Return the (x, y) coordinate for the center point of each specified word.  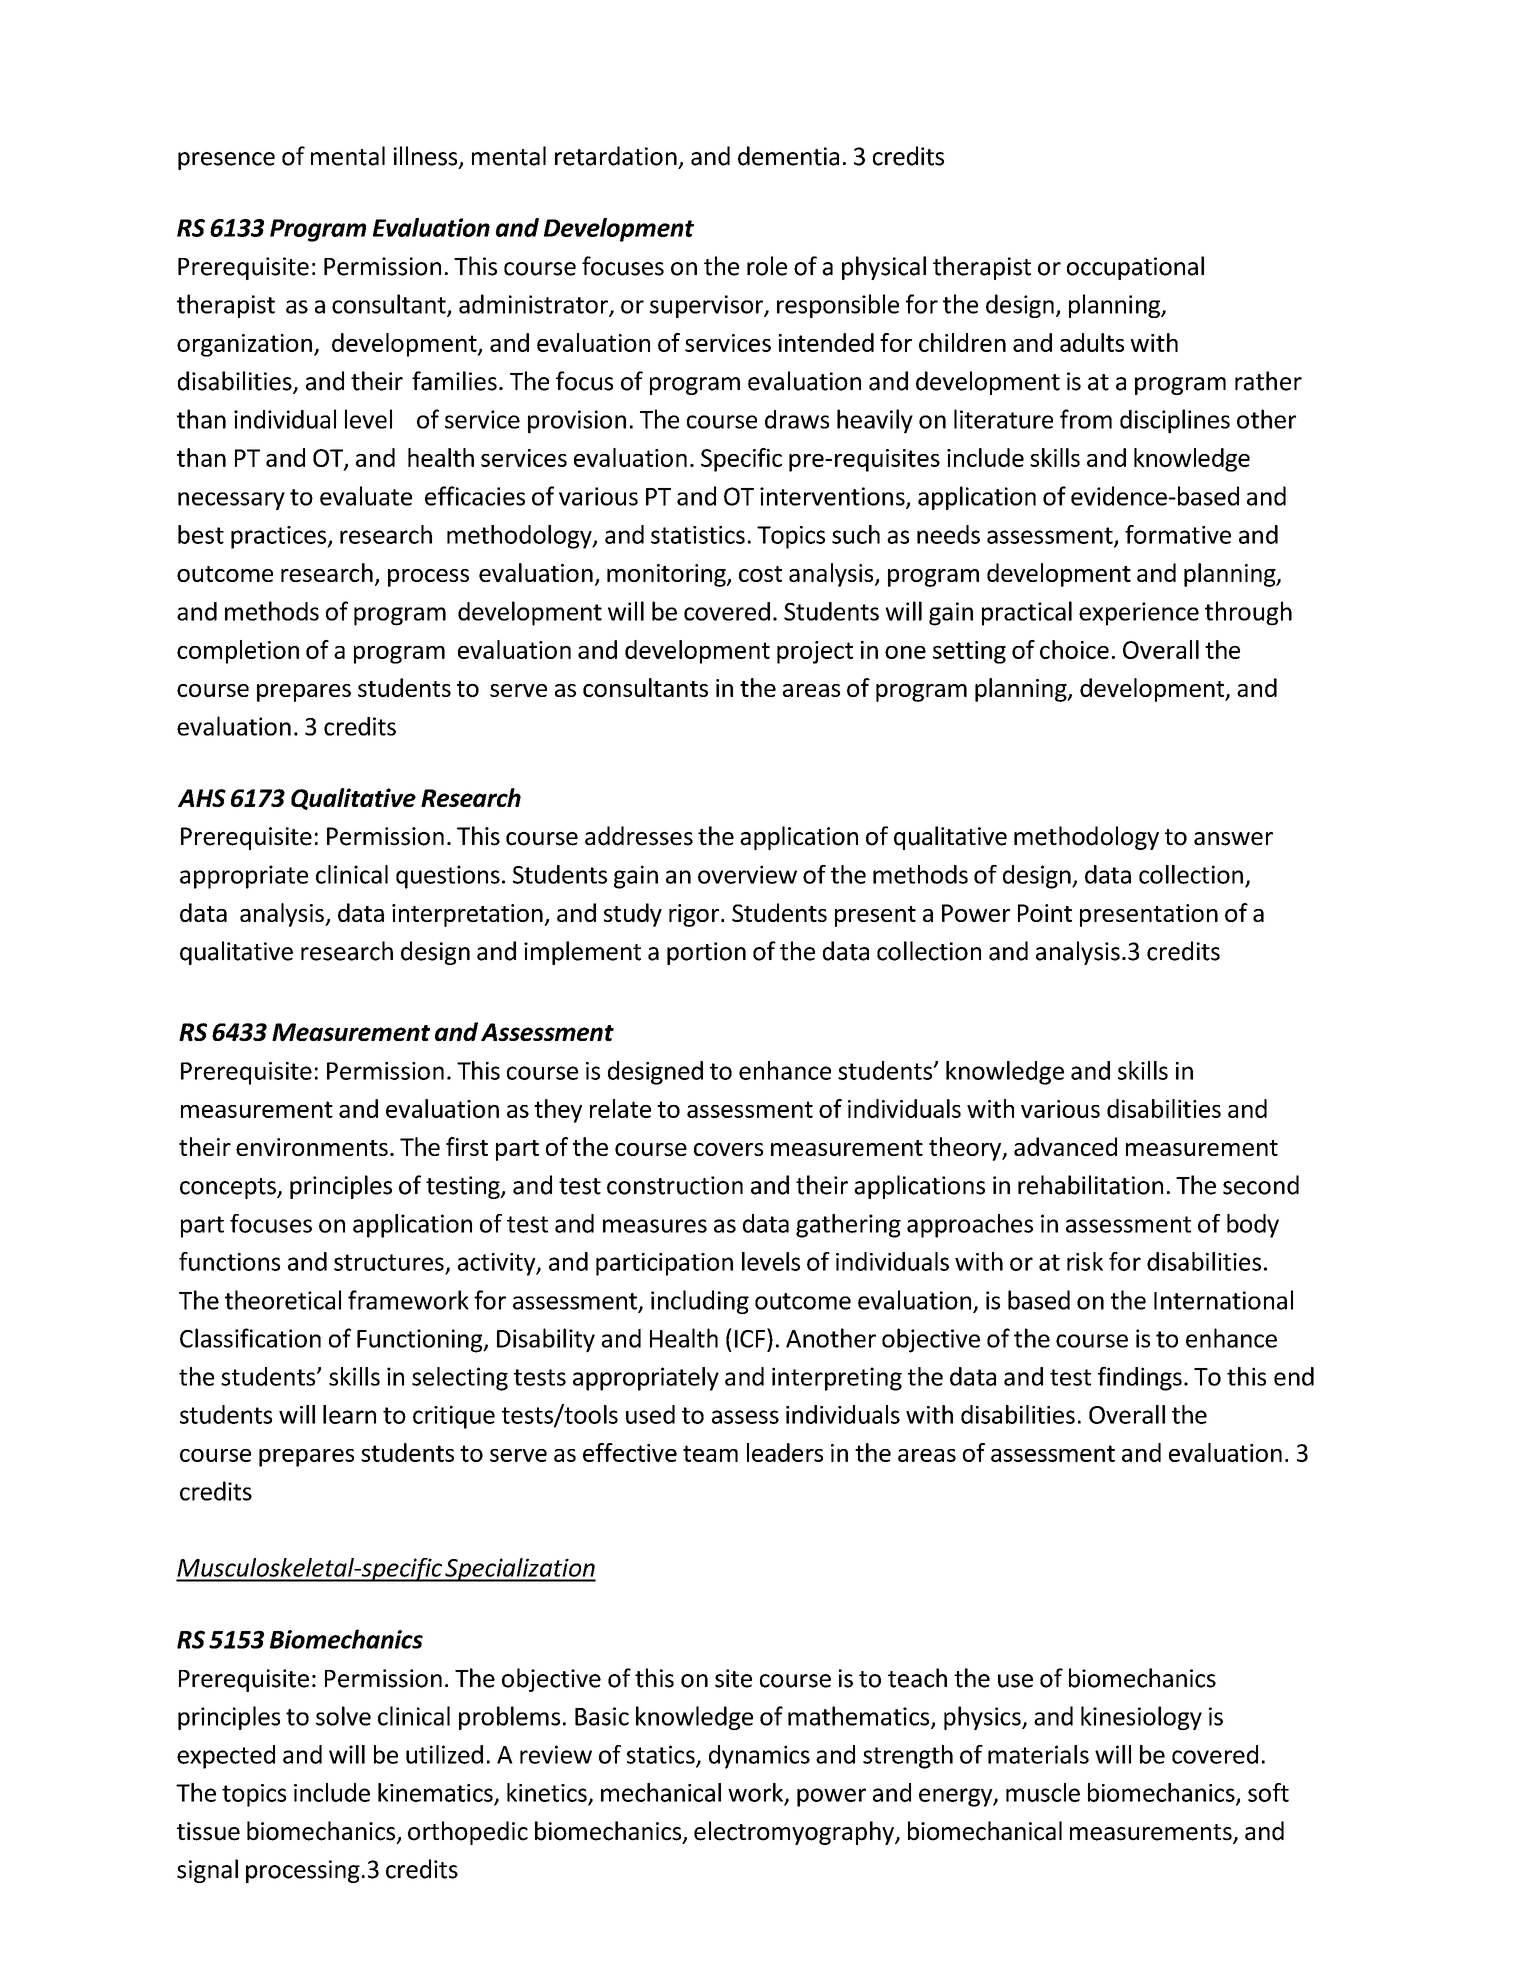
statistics (698, 535)
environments (312, 1147)
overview (747, 874)
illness (427, 157)
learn (349, 1414)
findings (1140, 1379)
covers (728, 1149)
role (767, 266)
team (710, 1453)
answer (1233, 839)
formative (1178, 534)
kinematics (435, 1792)
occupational (1135, 268)
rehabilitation (1090, 1185)
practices (280, 537)
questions (448, 877)
